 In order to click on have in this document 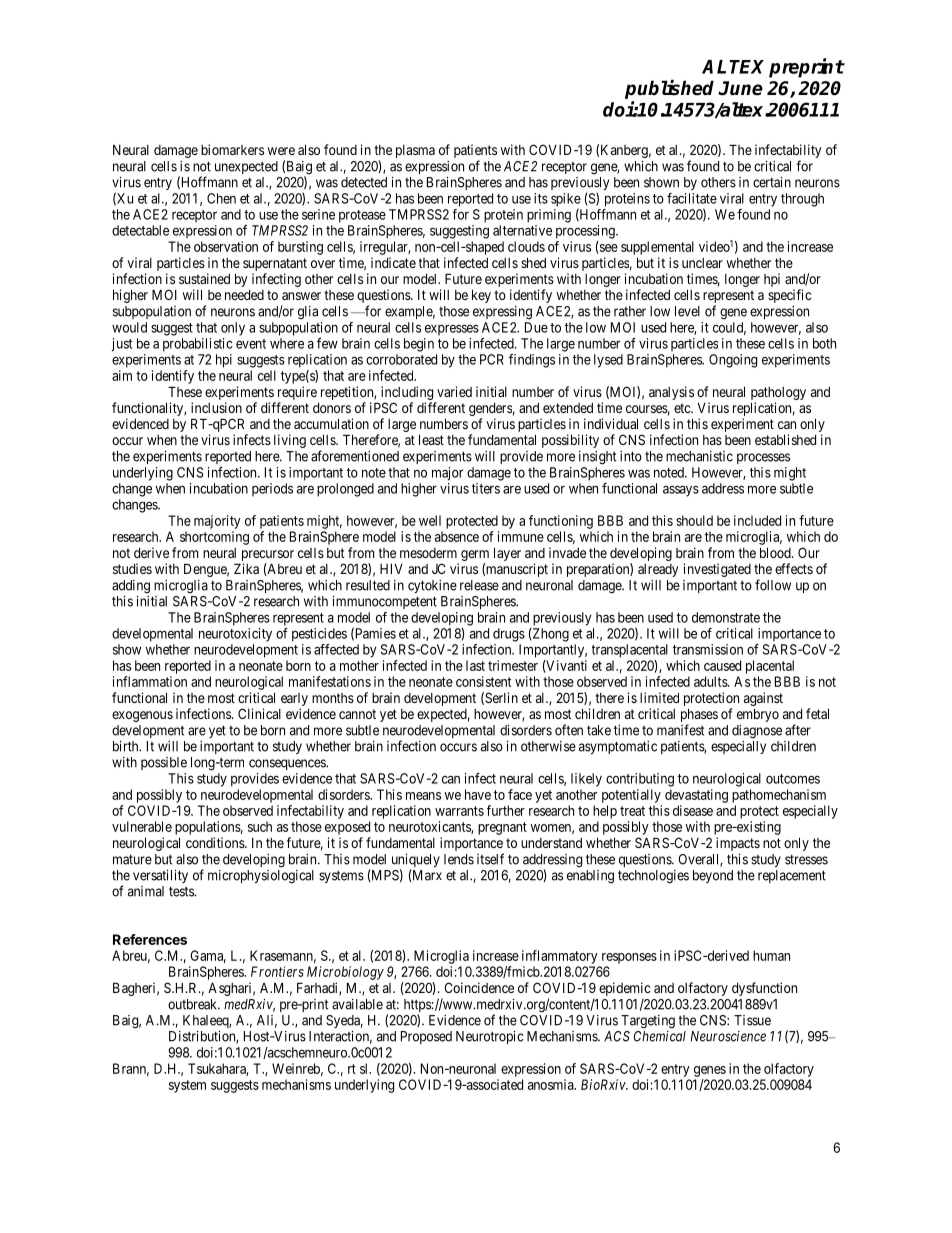, I will do `click(478, 794)`.
